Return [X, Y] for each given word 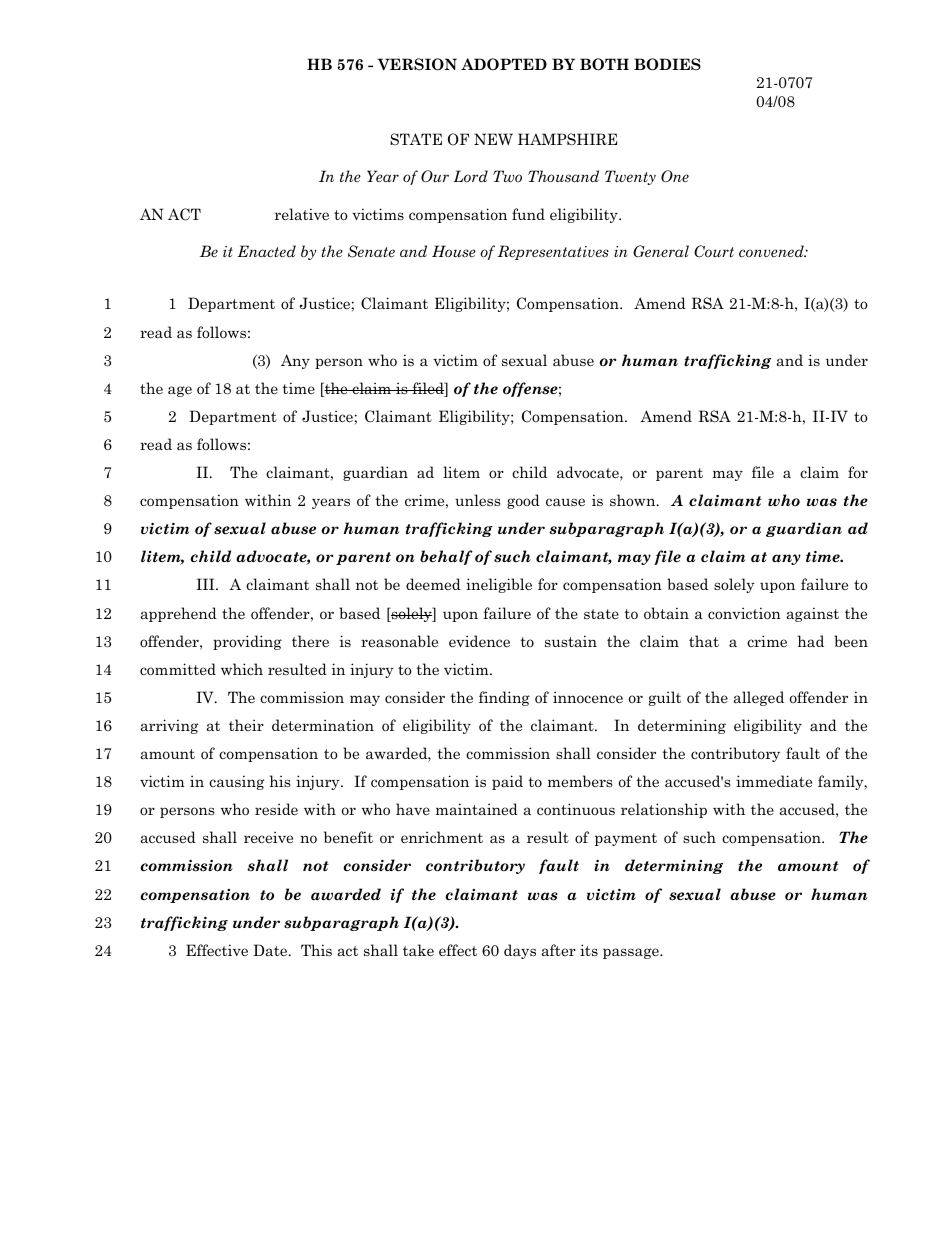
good [523, 501]
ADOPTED [504, 64]
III [206, 584]
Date [271, 950]
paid [507, 782]
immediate [774, 781]
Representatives [553, 252]
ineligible [499, 585]
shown [634, 500]
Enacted [266, 251]
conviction [744, 613]
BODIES [667, 64]
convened [772, 251]
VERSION [417, 64]
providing [247, 642]
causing [236, 782]
